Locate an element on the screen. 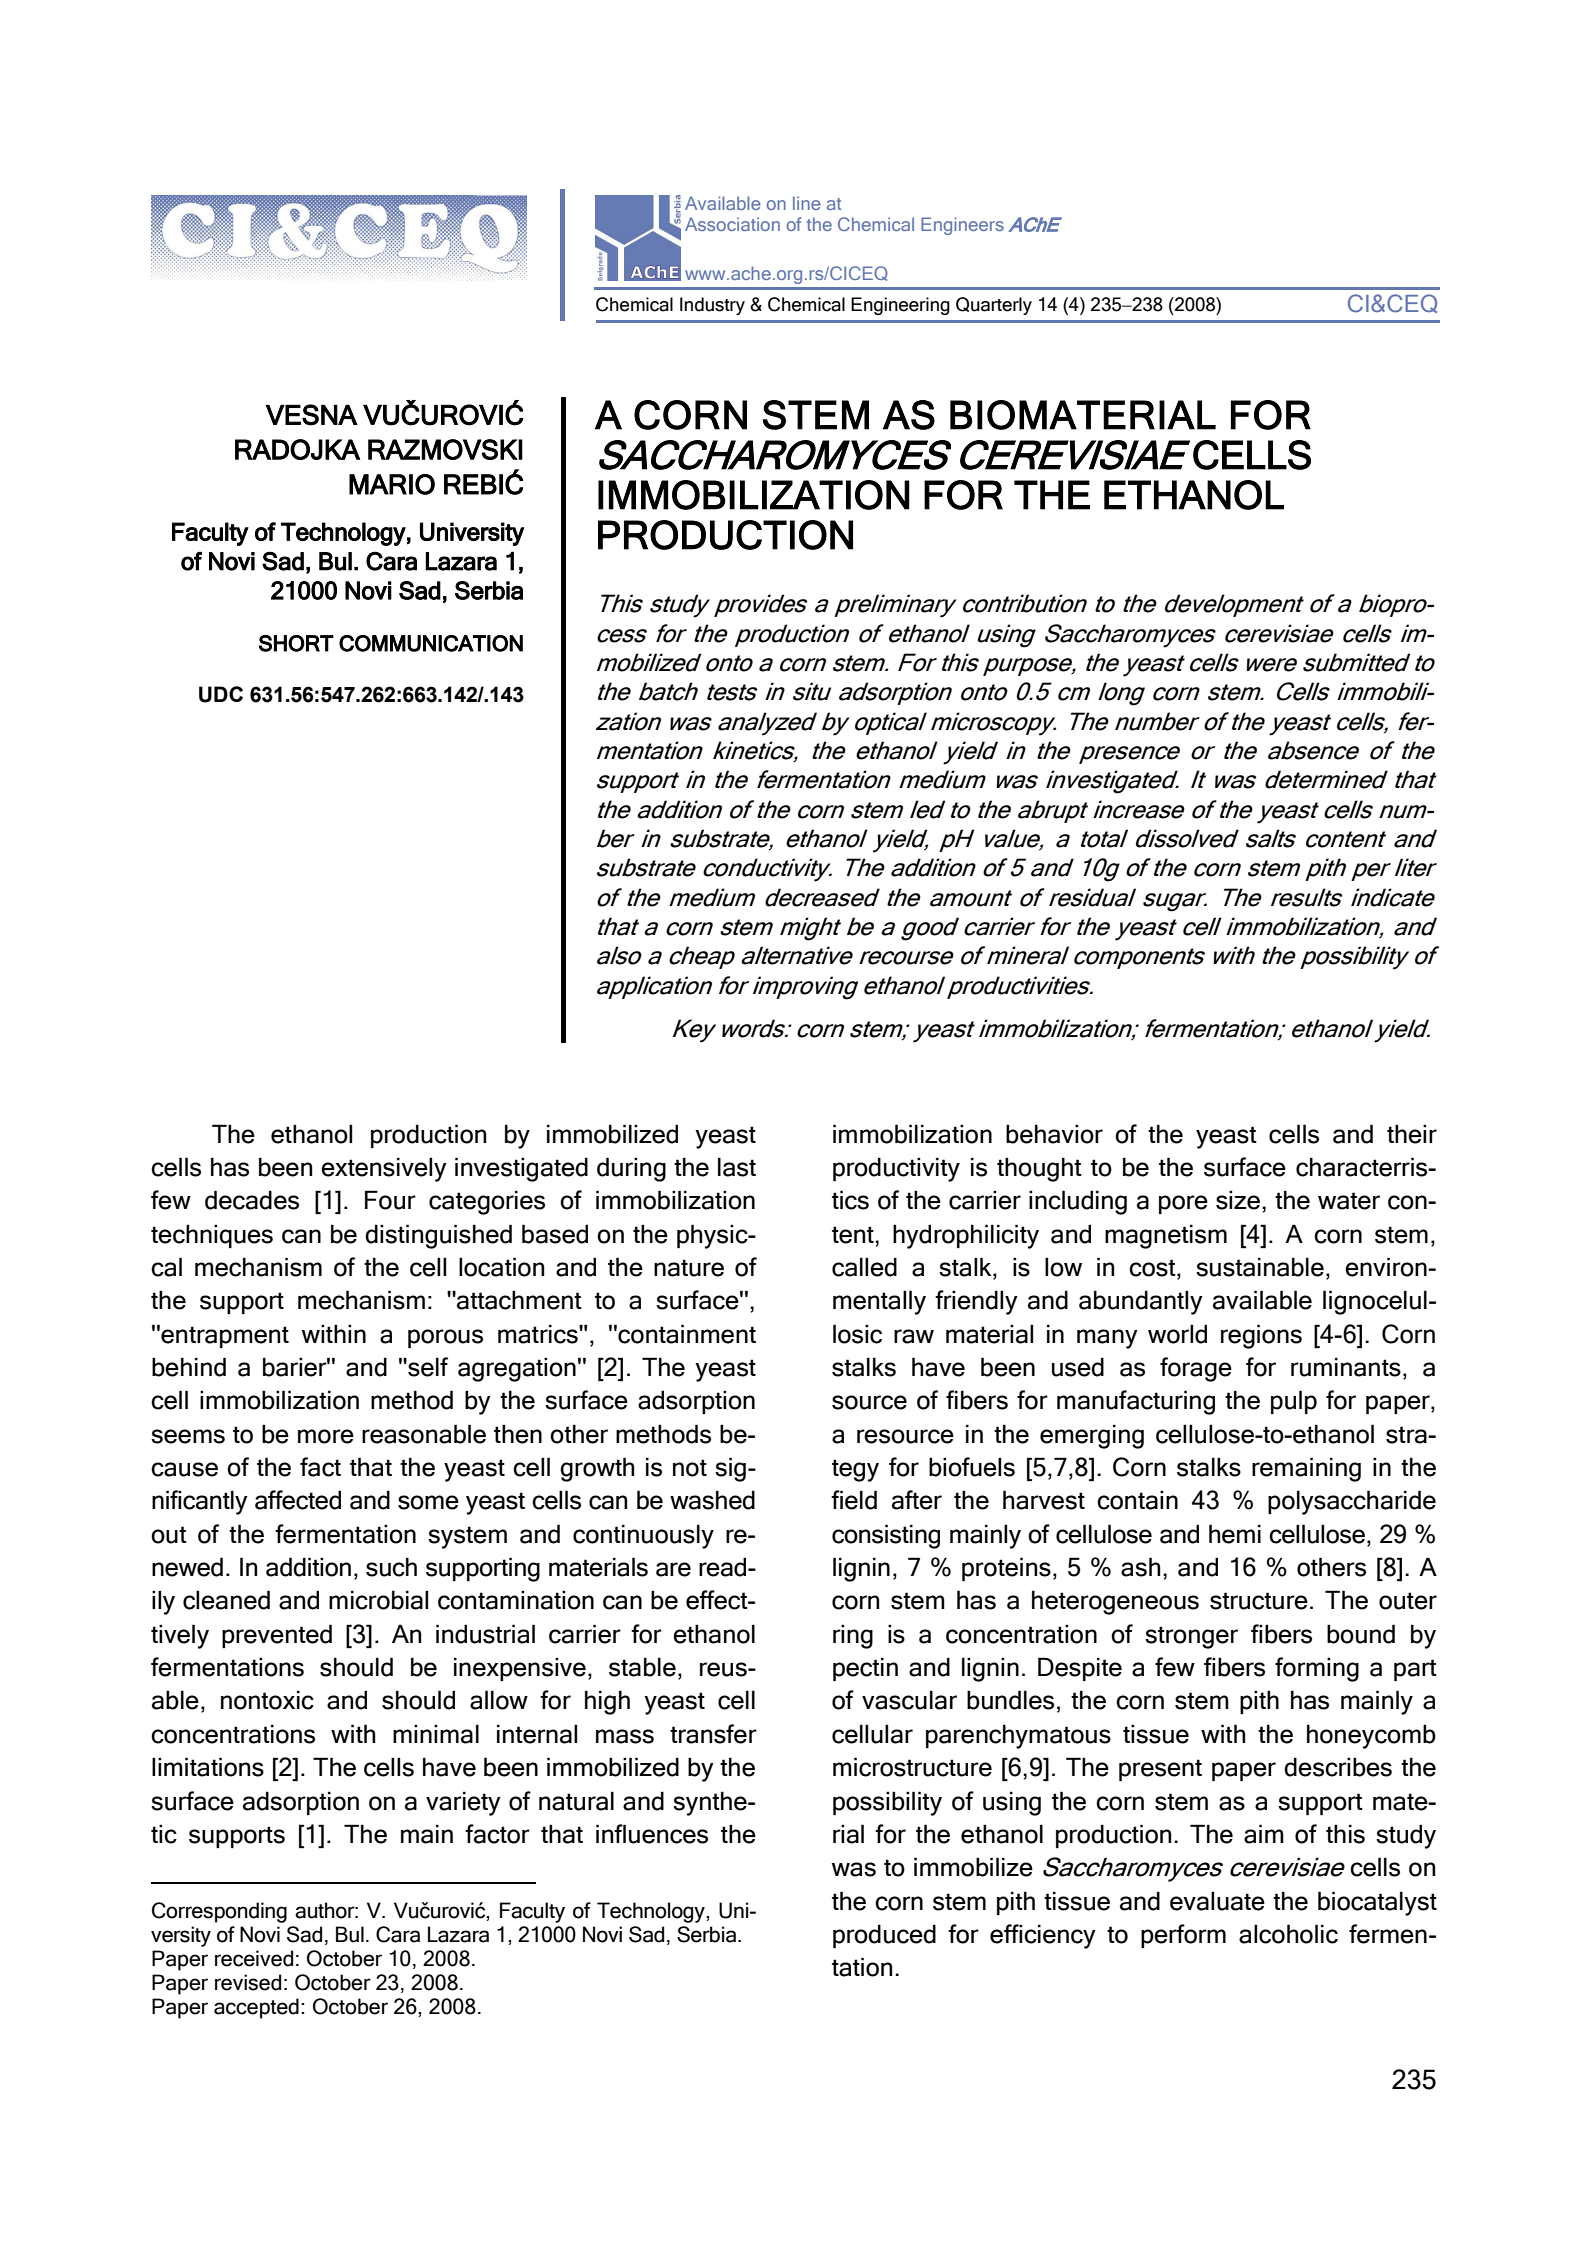 The height and width of the screenshot is (2246, 1587). line is located at coordinates (807, 203).
